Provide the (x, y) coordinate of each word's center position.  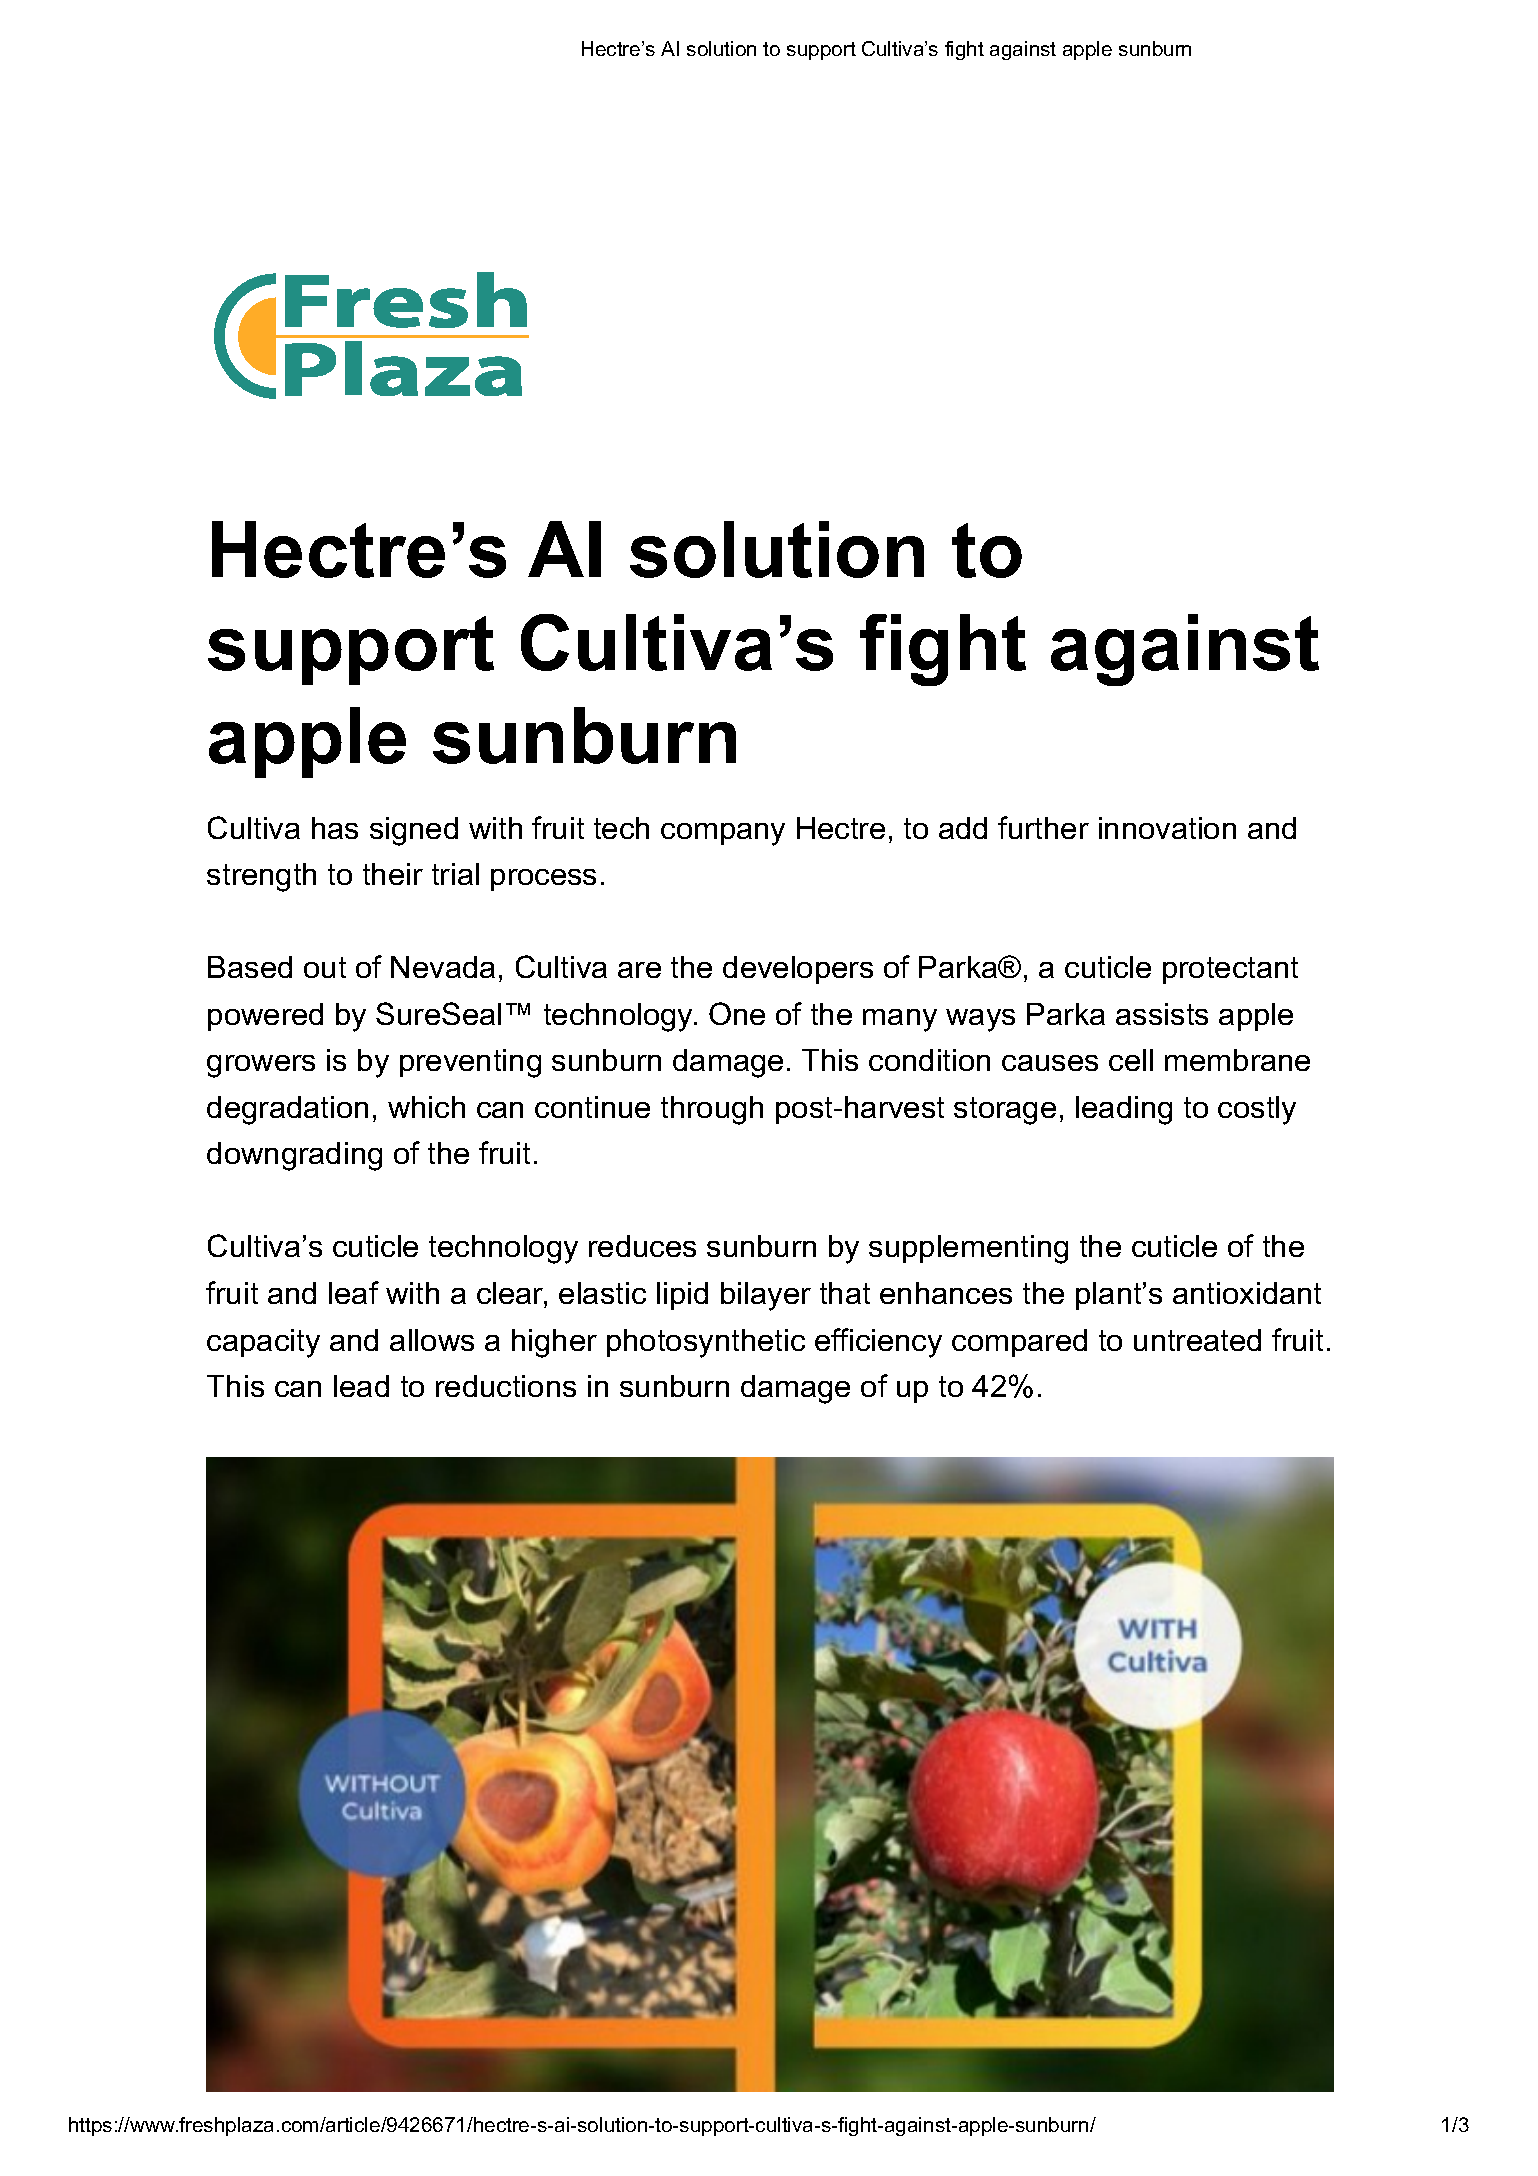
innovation (1167, 828)
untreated (1197, 1340)
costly (1257, 1110)
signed (414, 831)
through (712, 1110)
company (723, 834)
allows (432, 1340)
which (426, 1107)
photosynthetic (706, 1343)
